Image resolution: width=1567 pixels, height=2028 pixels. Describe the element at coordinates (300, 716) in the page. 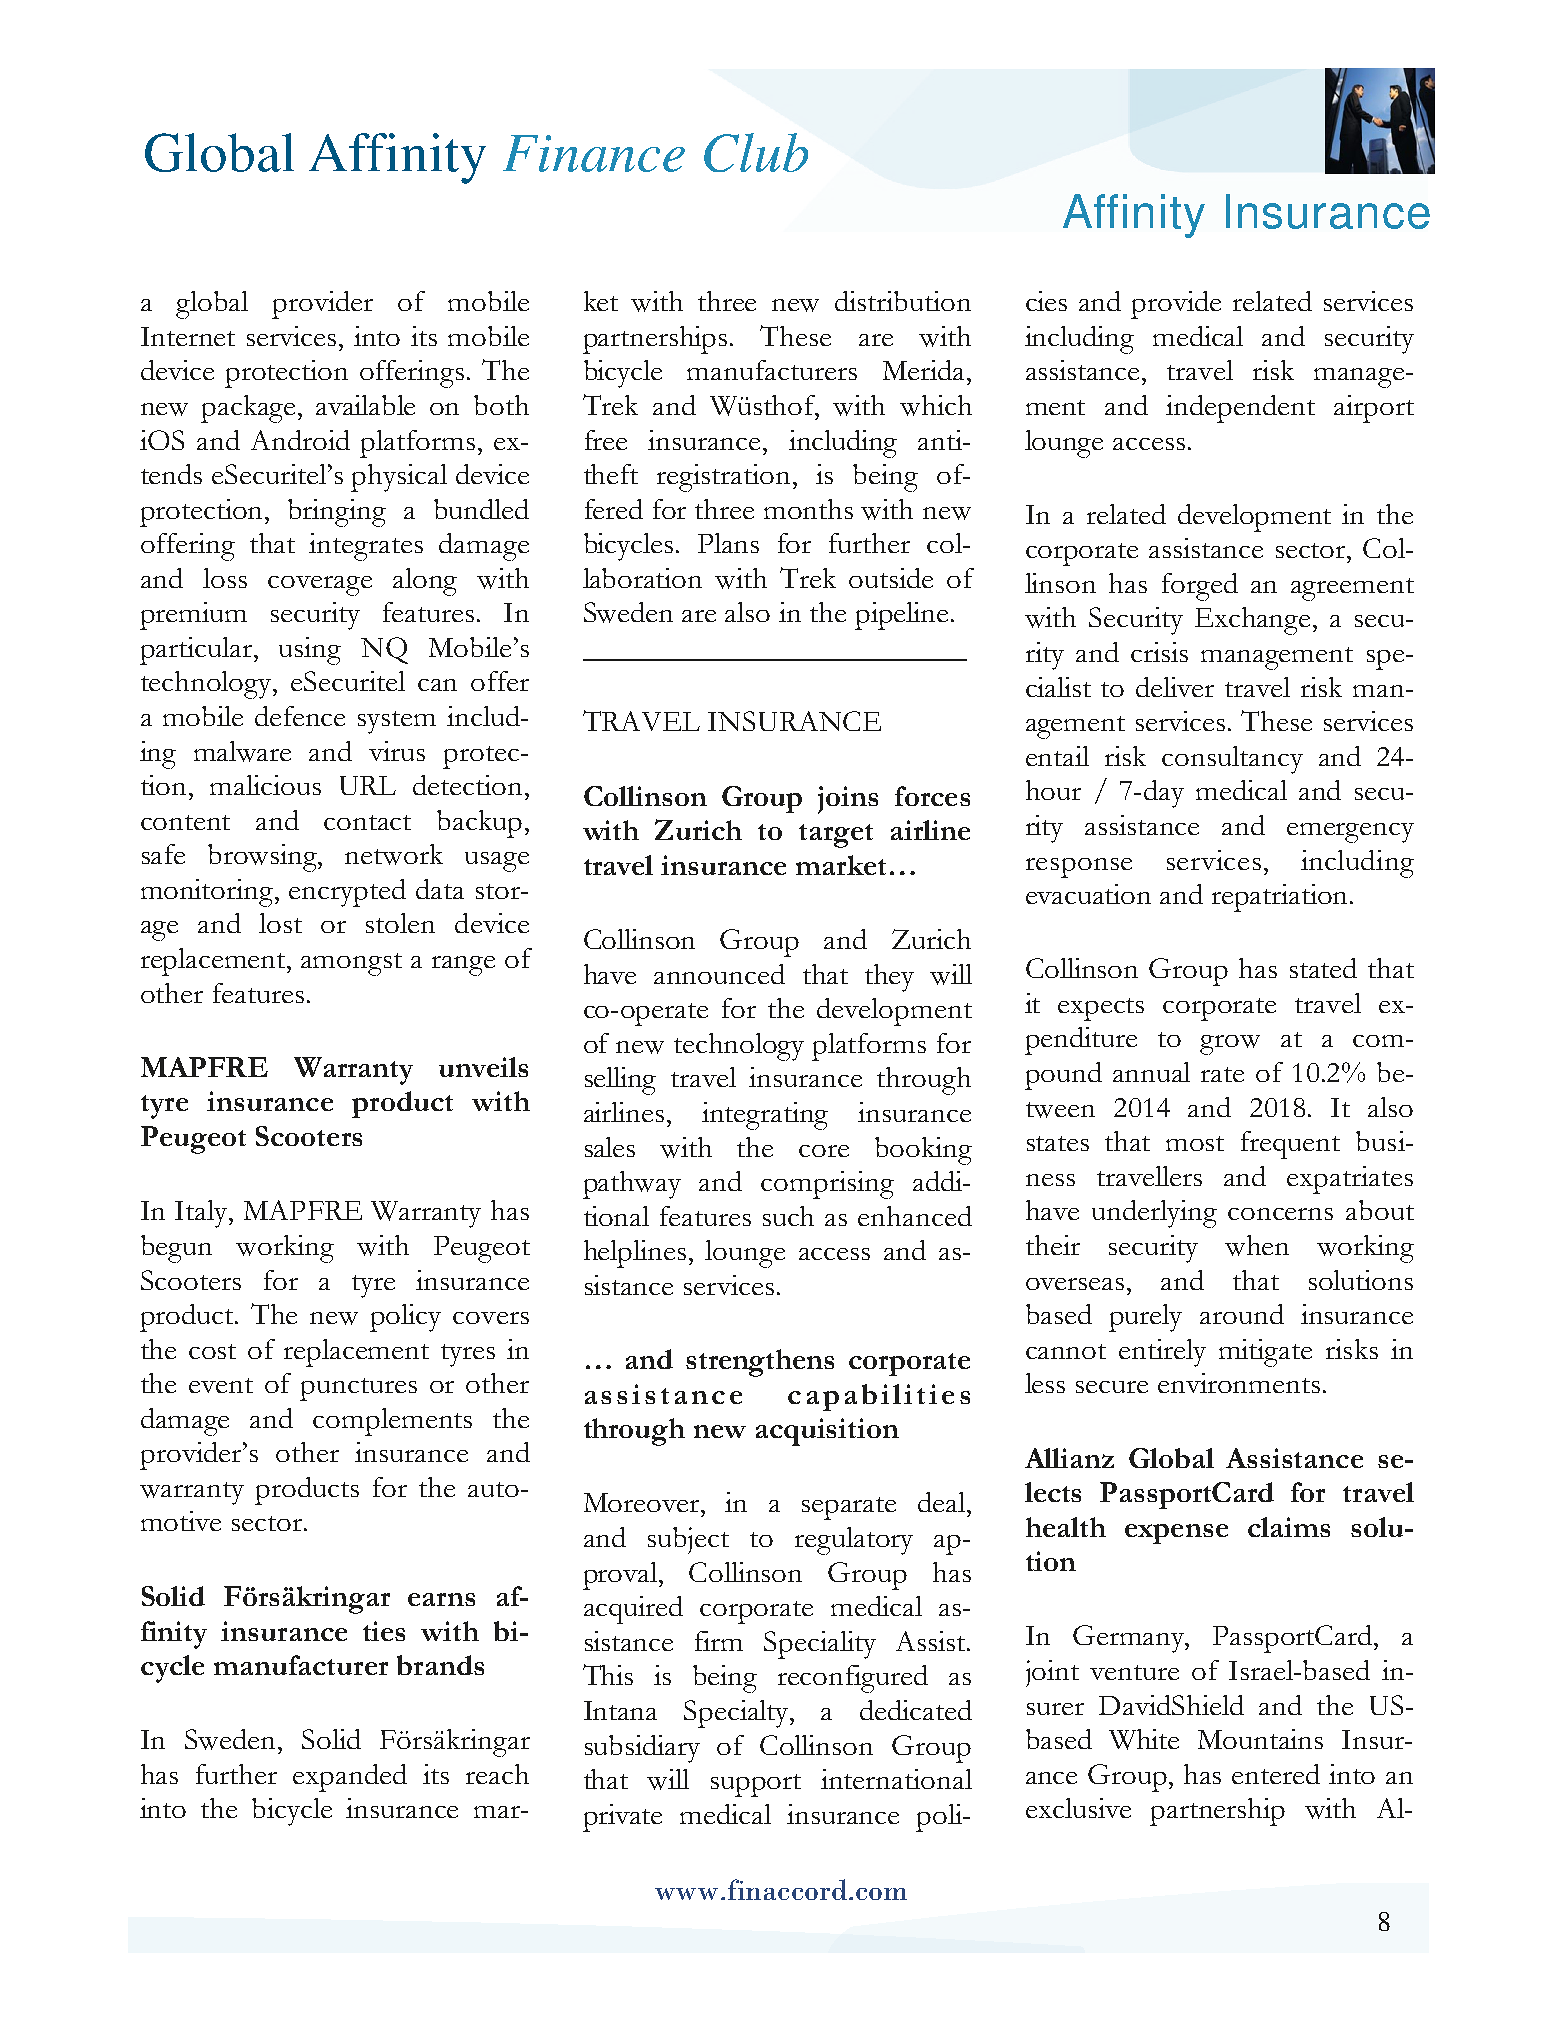

I see `defence` at that location.
